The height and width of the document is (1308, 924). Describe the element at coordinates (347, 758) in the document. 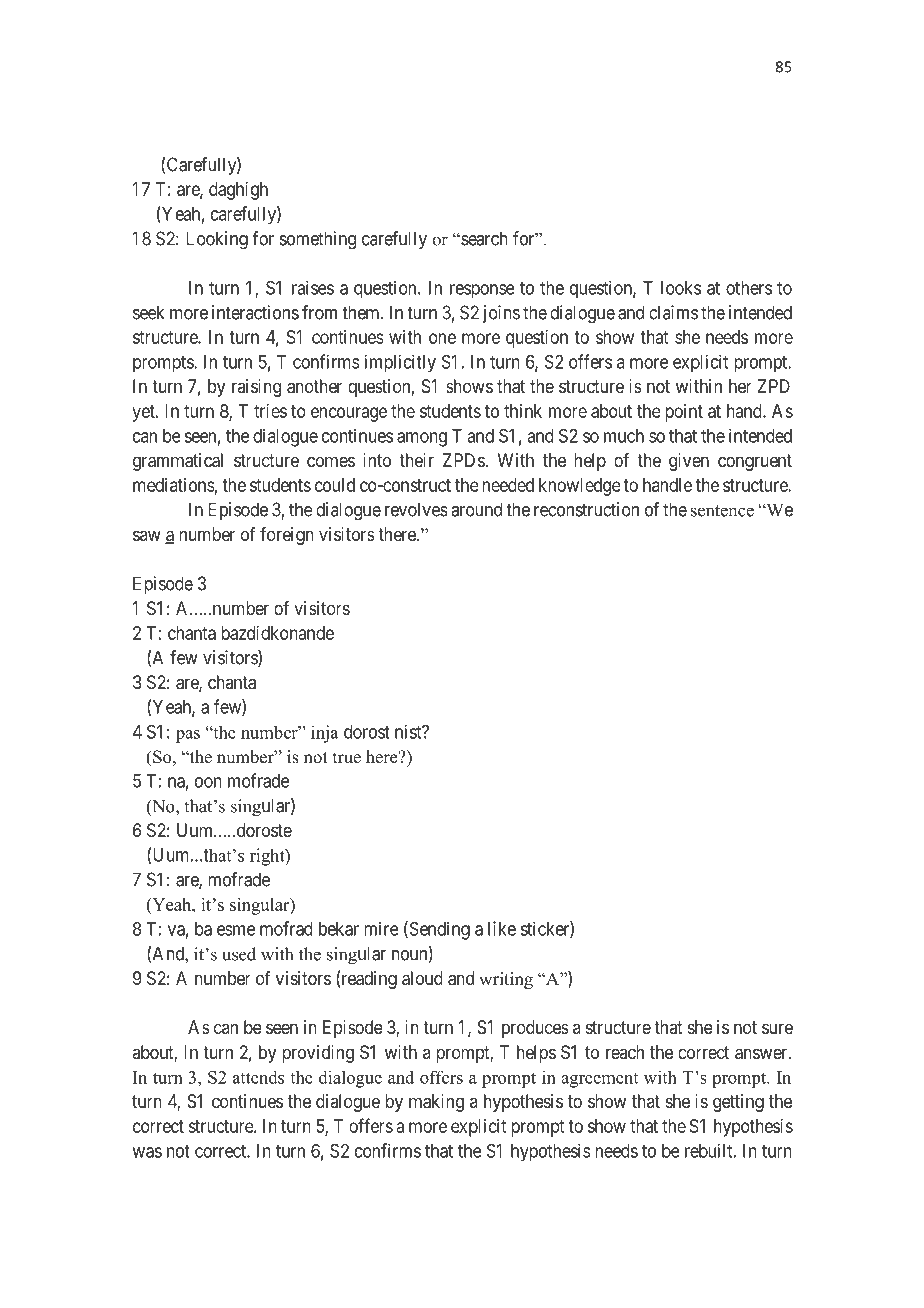

I see `true` at that location.
